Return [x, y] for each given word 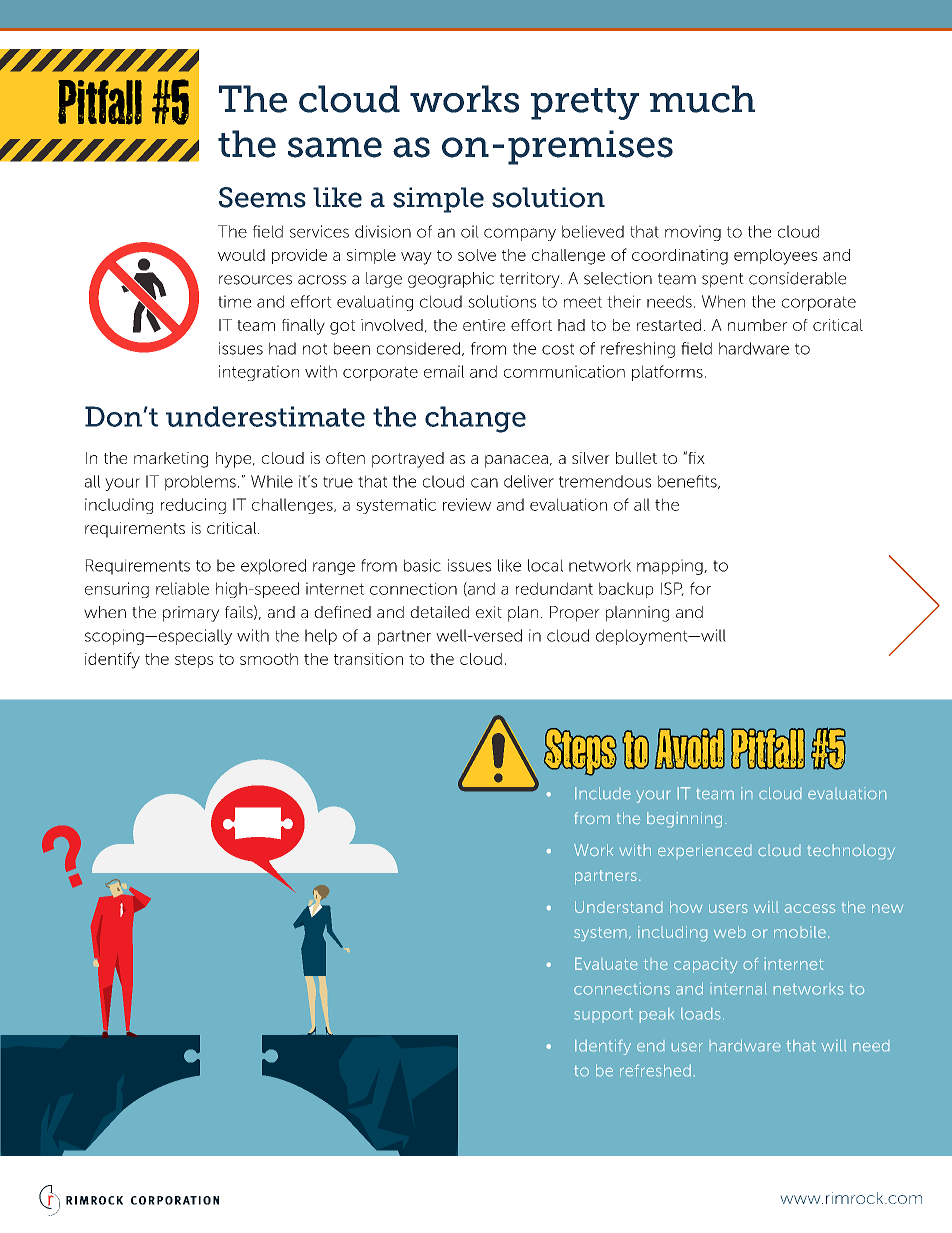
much [702, 99]
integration [259, 373]
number [757, 325]
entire [484, 325]
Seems [262, 197]
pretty [585, 104]
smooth [269, 659]
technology [851, 851]
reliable [182, 588]
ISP [672, 589]
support [603, 1014]
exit [489, 612]
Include [602, 793]
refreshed [655, 1070]
